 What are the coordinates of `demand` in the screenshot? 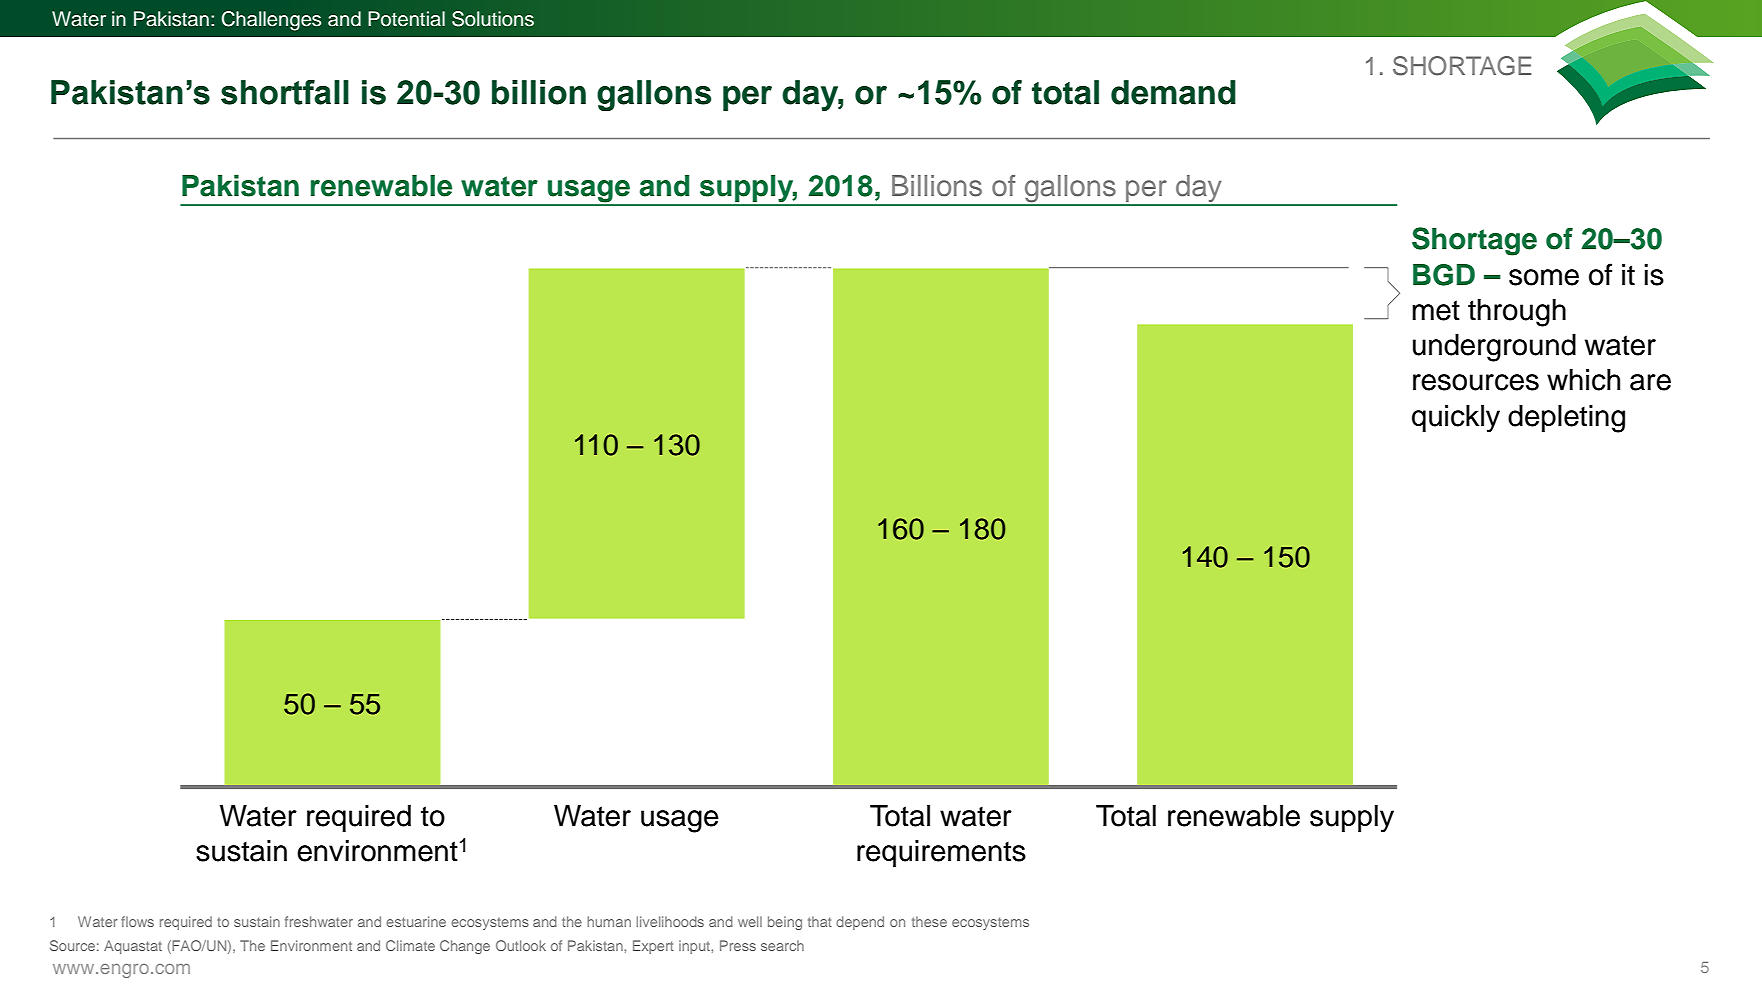 It's located at (1173, 92).
